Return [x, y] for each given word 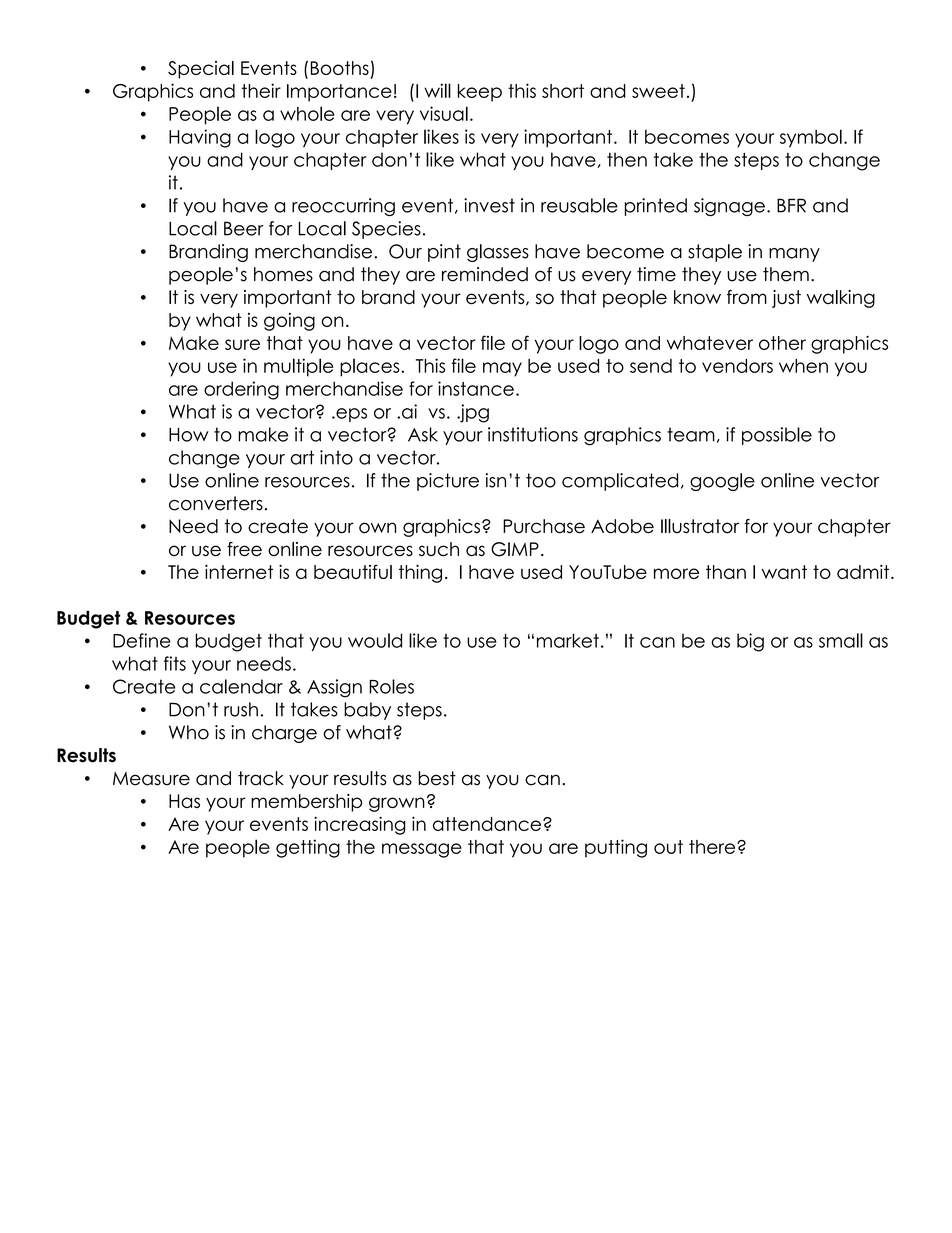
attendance [487, 824]
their [261, 90]
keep [480, 93]
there [713, 847]
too [541, 480]
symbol [811, 138]
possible [777, 436]
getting [308, 848]
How [189, 435]
